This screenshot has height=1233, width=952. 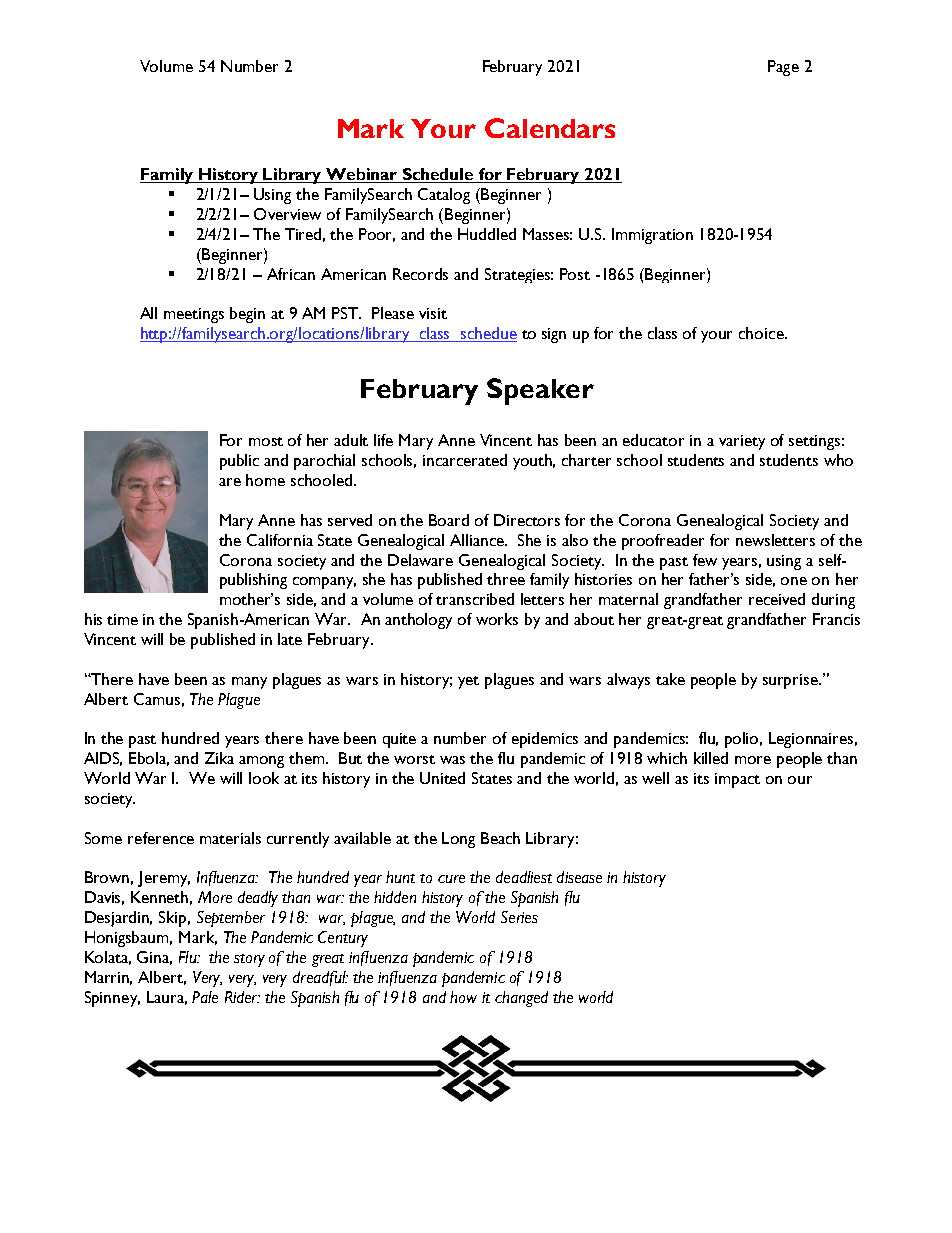 What do you see at coordinates (194, 315) in the screenshot?
I see `meetings` at bounding box center [194, 315].
